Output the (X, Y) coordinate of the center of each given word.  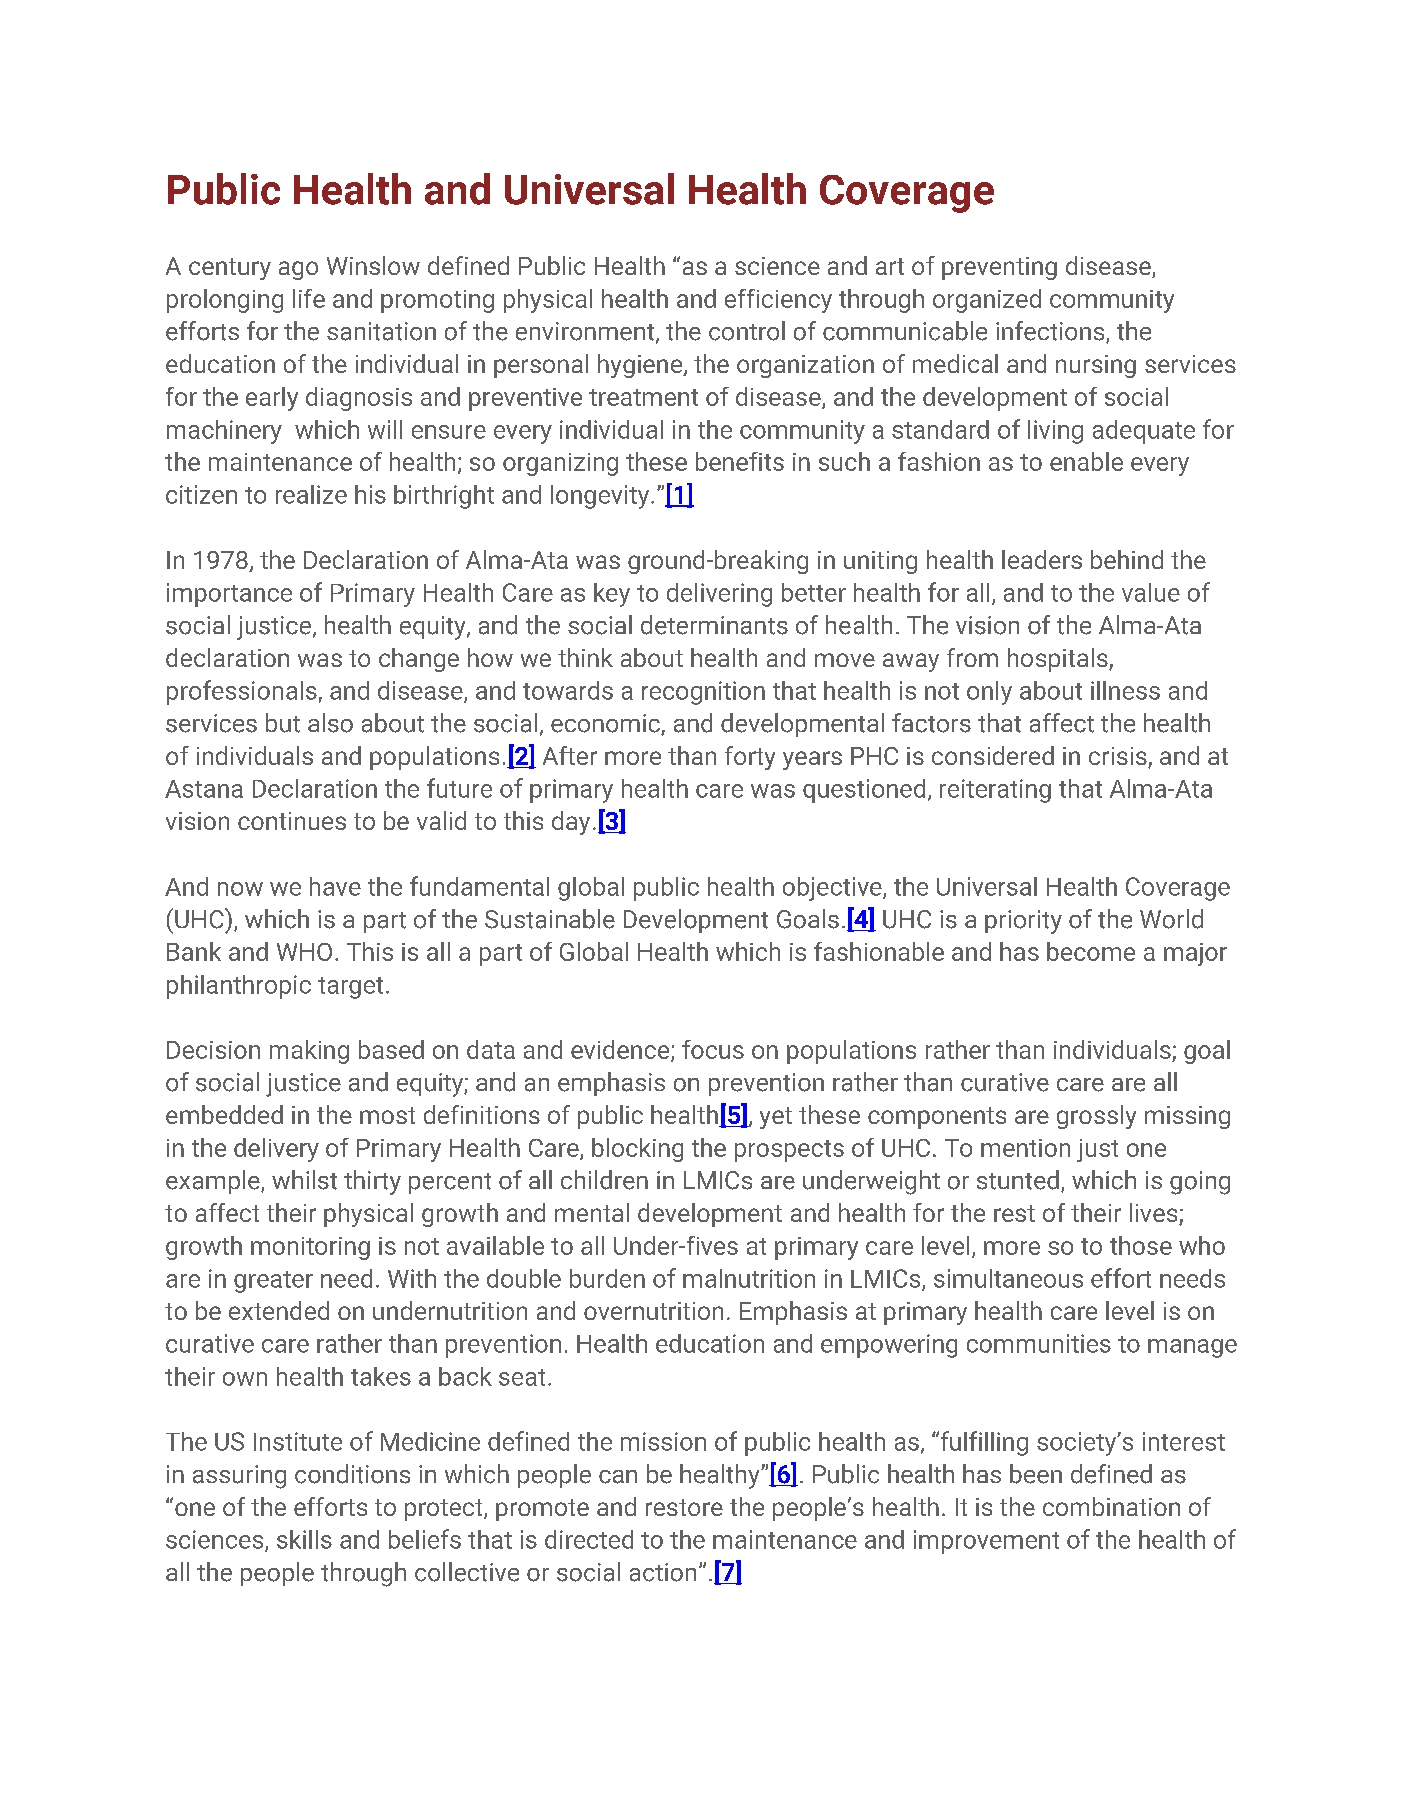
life (309, 298)
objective (833, 889)
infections (1051, 332)
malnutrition (749, 1278)
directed (589, 1539)
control (747, 331)
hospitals (1059, 660)
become (1091, 951)
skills (304, 1539)
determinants (714, 625)
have (335, 886)
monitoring (310, 1248)
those (1141, 1245)
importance (229, 595)
